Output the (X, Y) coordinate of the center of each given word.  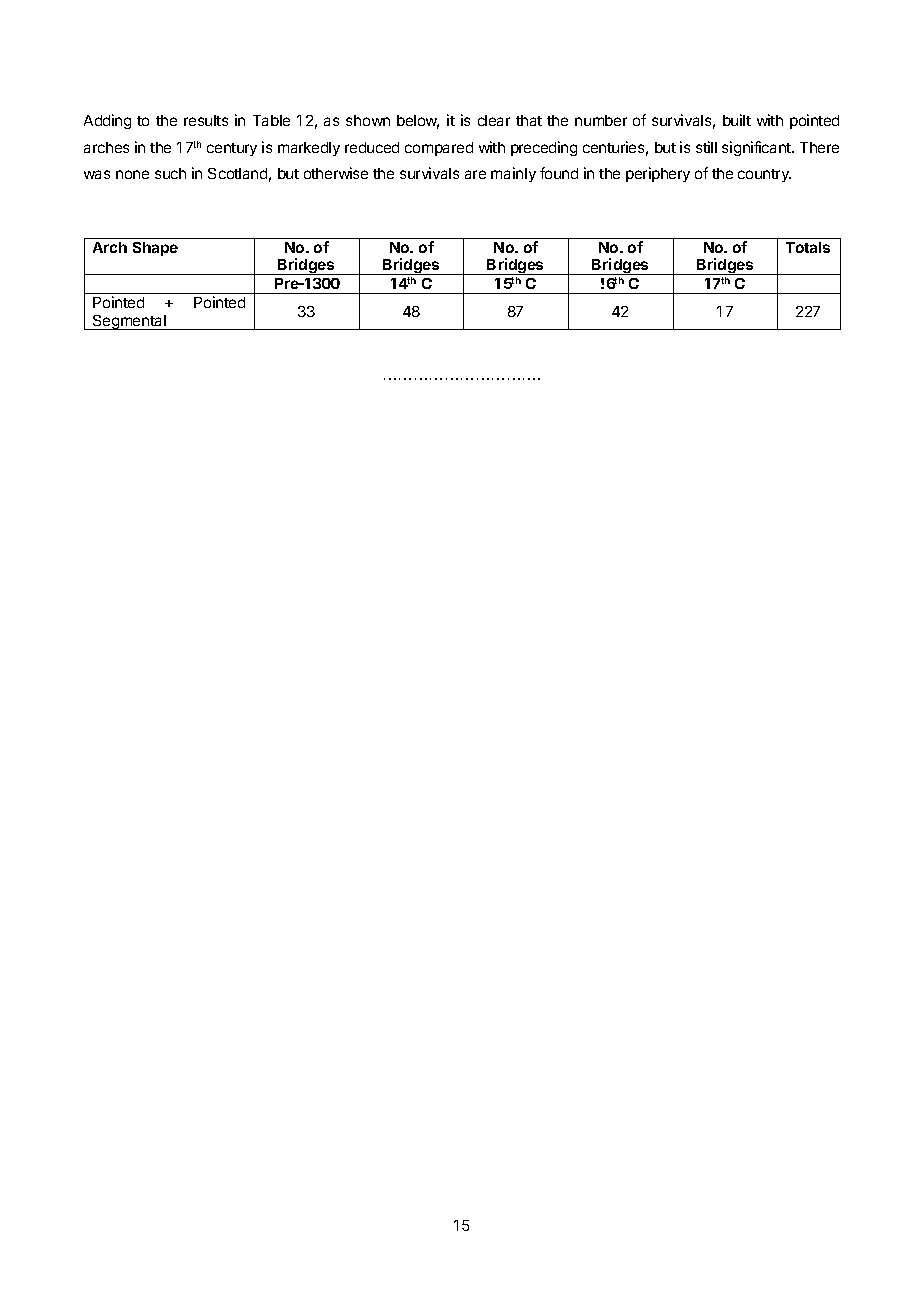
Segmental (129, 322)
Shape (155, 249)
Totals (808, 247)
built (737, 120)
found (559, 173)
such (170, 173)
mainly (513, 174)
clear (494, 120)
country (764, 175)
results (206, 120)
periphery (658, 174)
